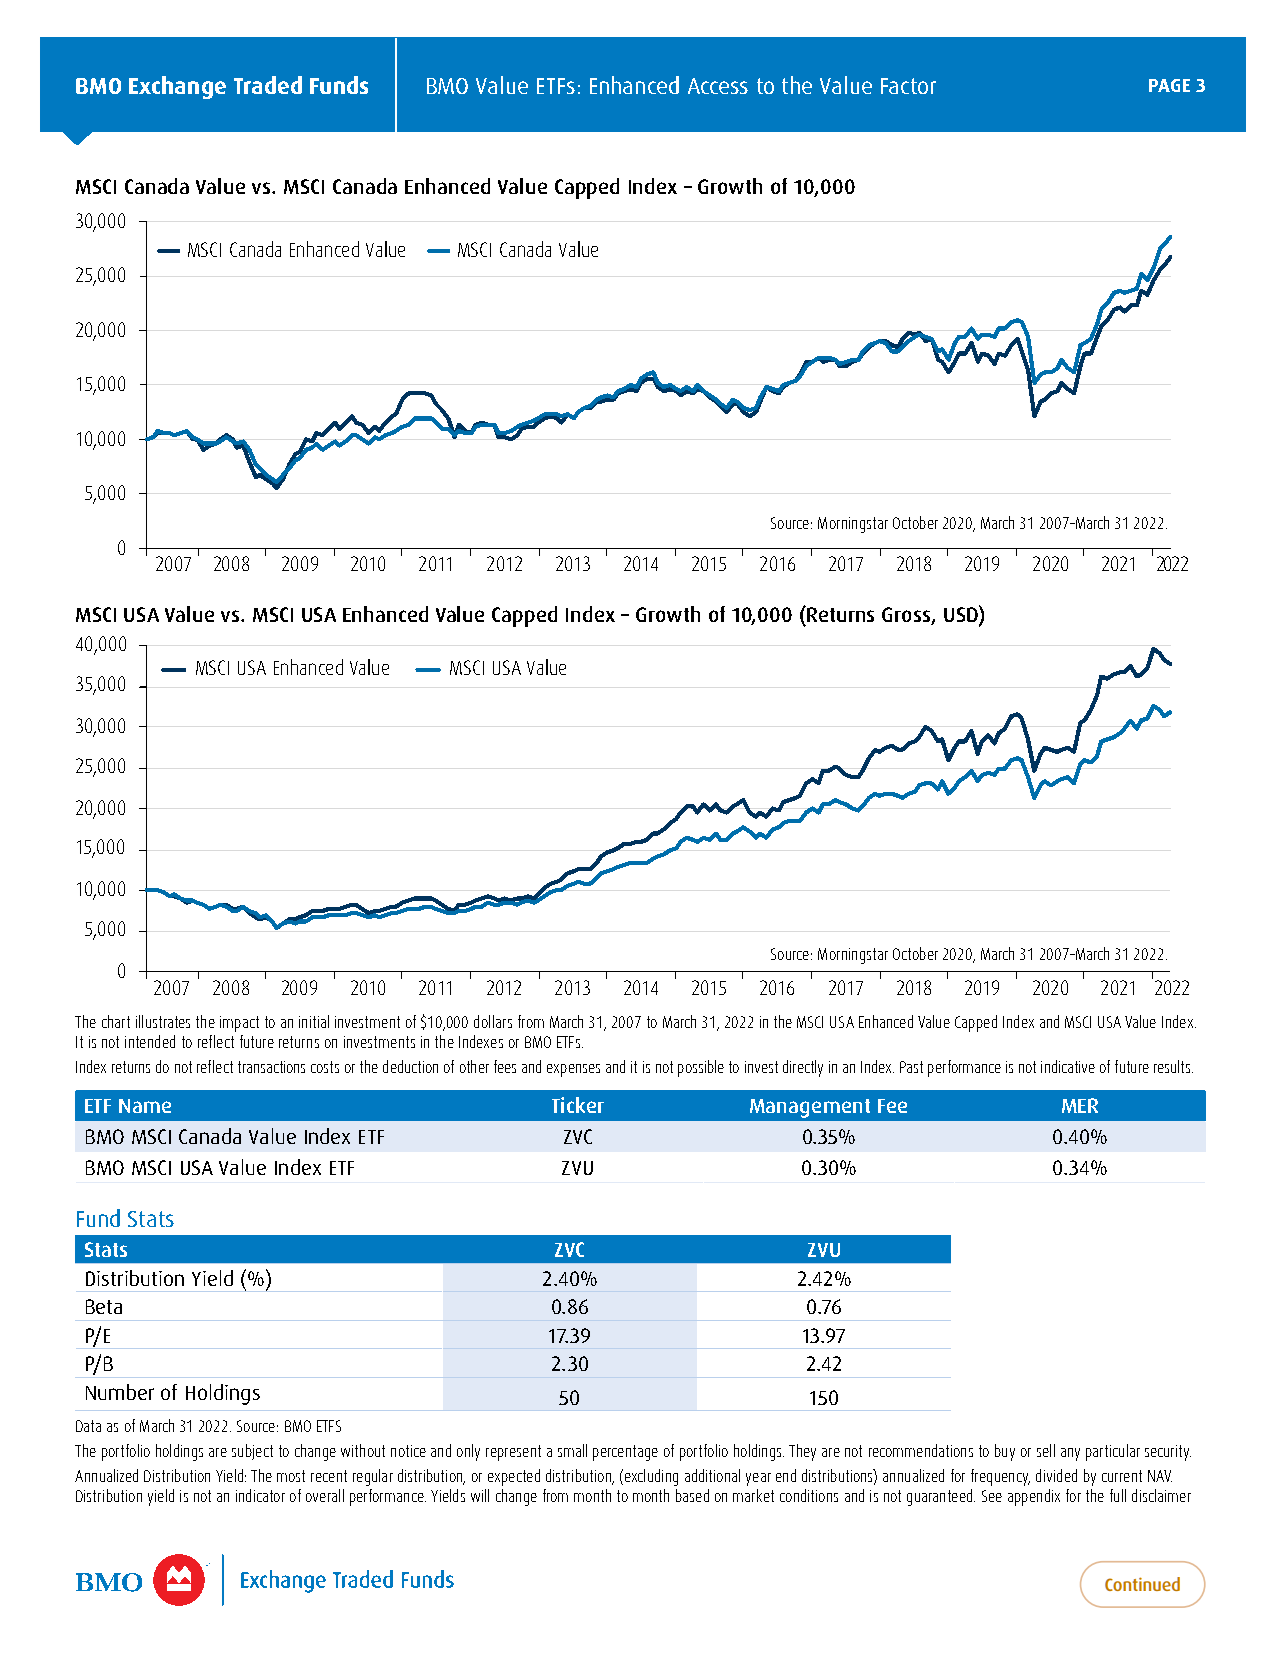 This document has height=1658, width=1281. What do you see at coordinates (718, 86) in the document?
I see `Access` at bounding box center [718, 86].
